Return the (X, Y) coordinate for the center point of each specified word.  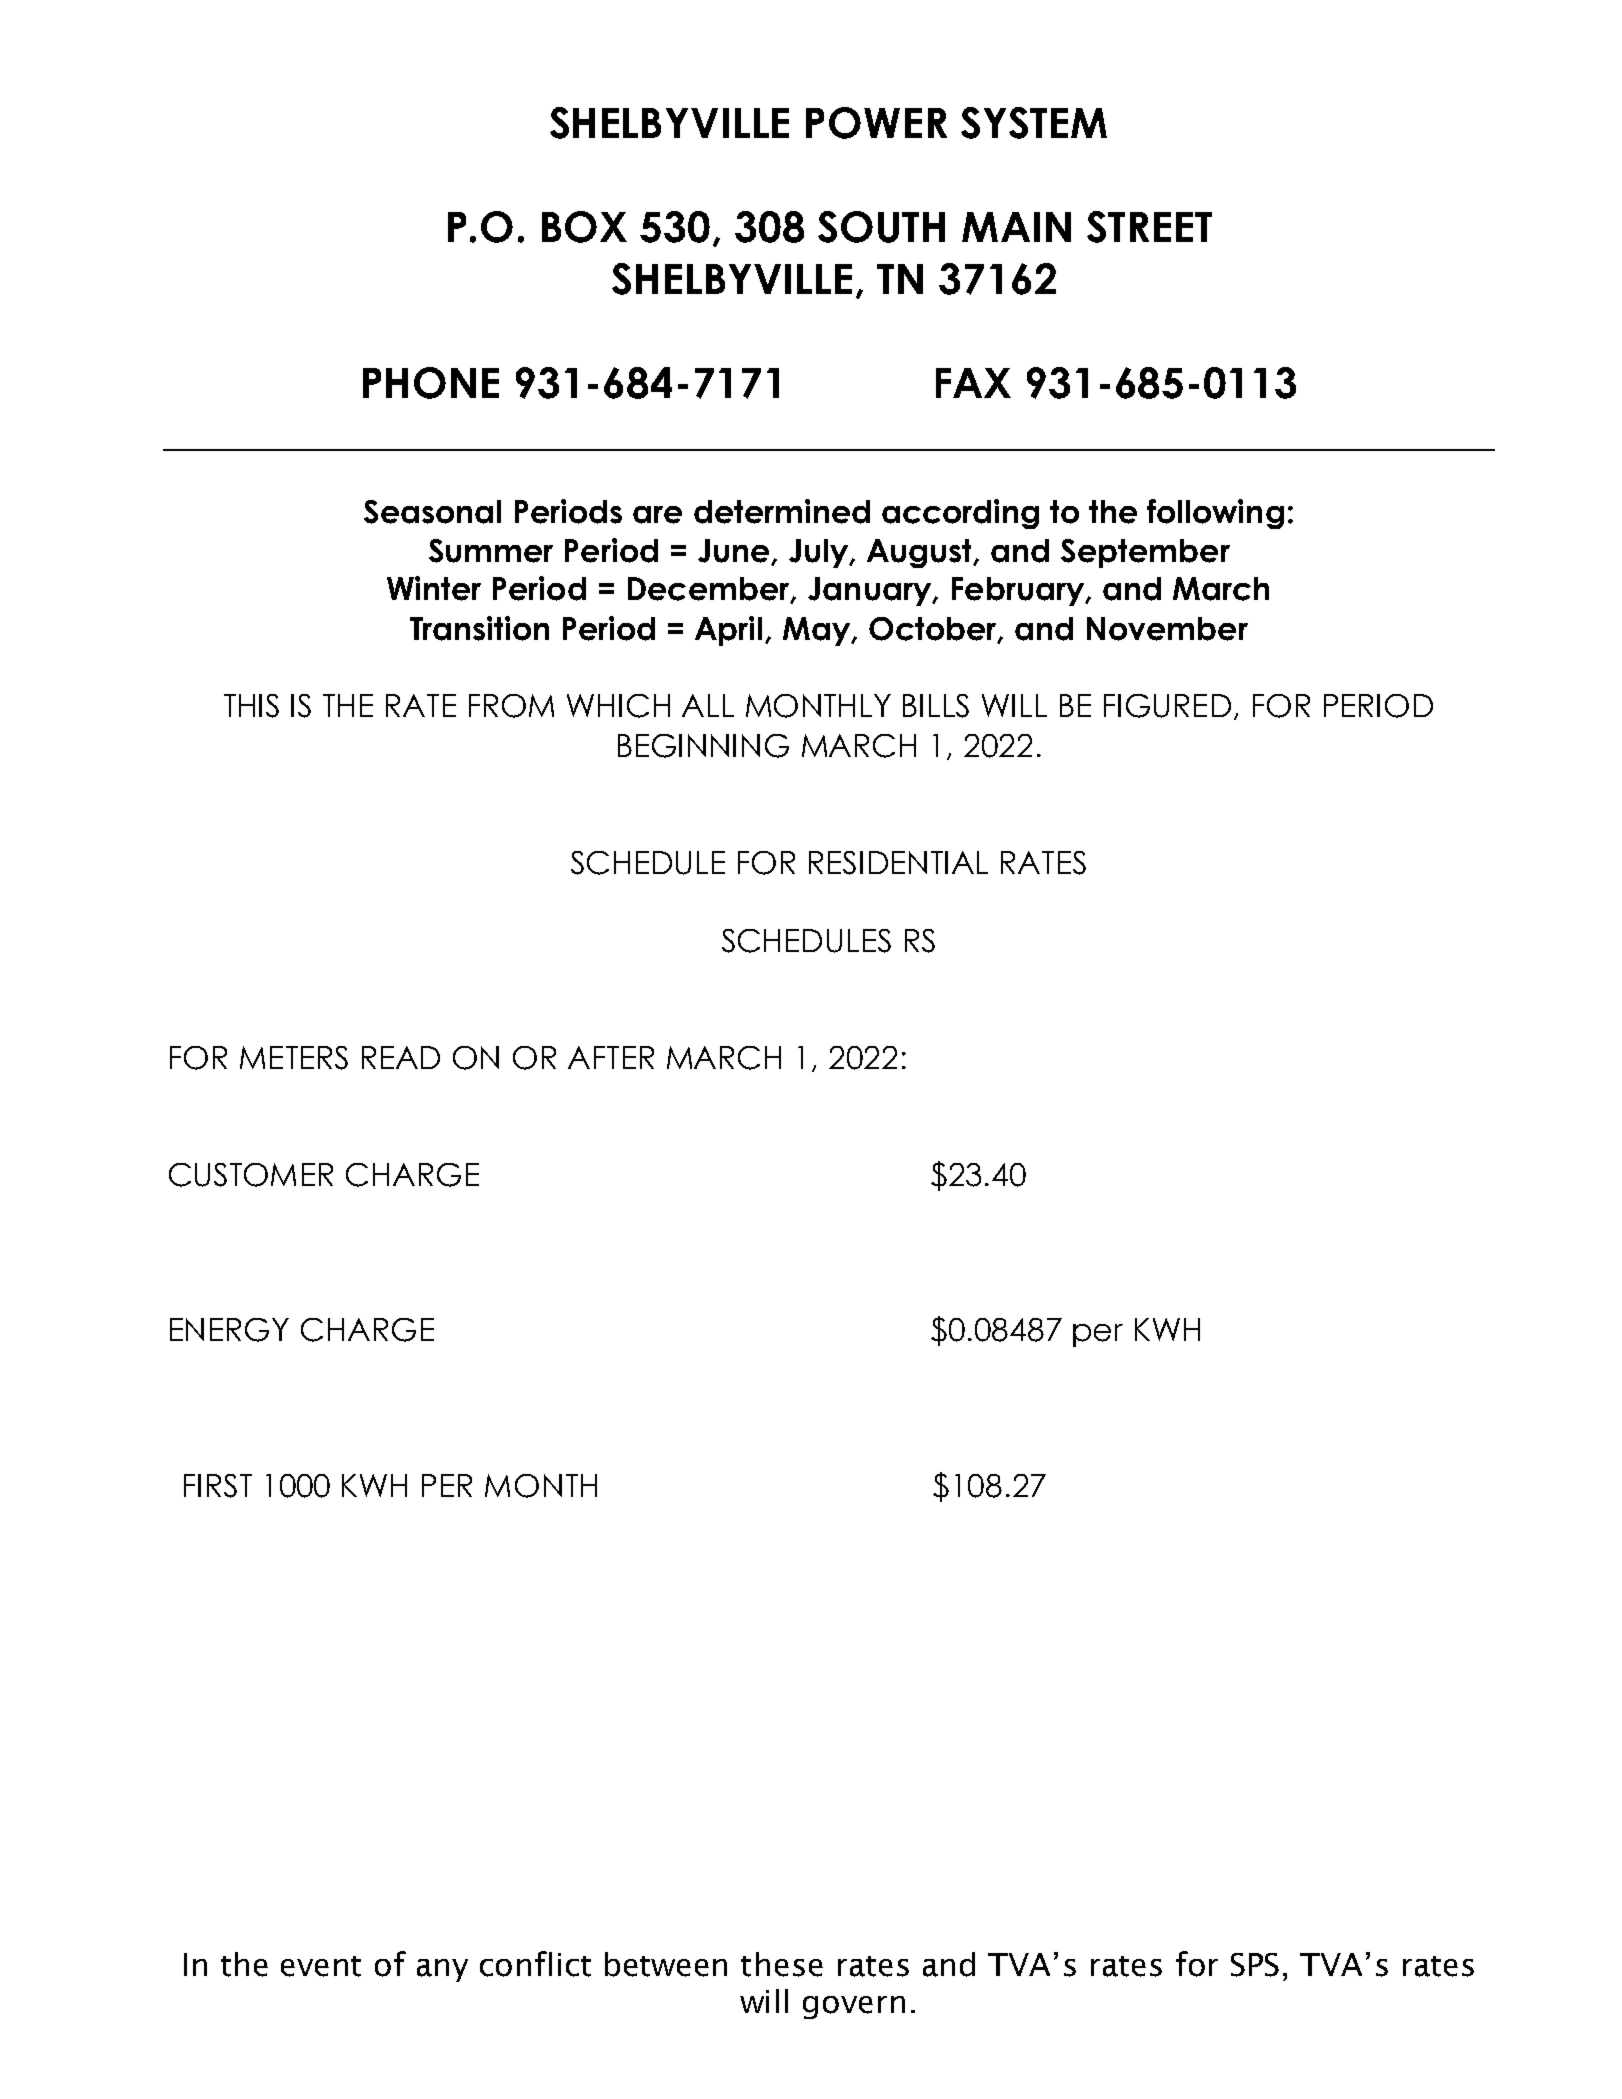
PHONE (431, 383)
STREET (1149, 227)
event (321, 1966)
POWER (876, 123)
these (782, 1964)
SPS (1255, 1965)
